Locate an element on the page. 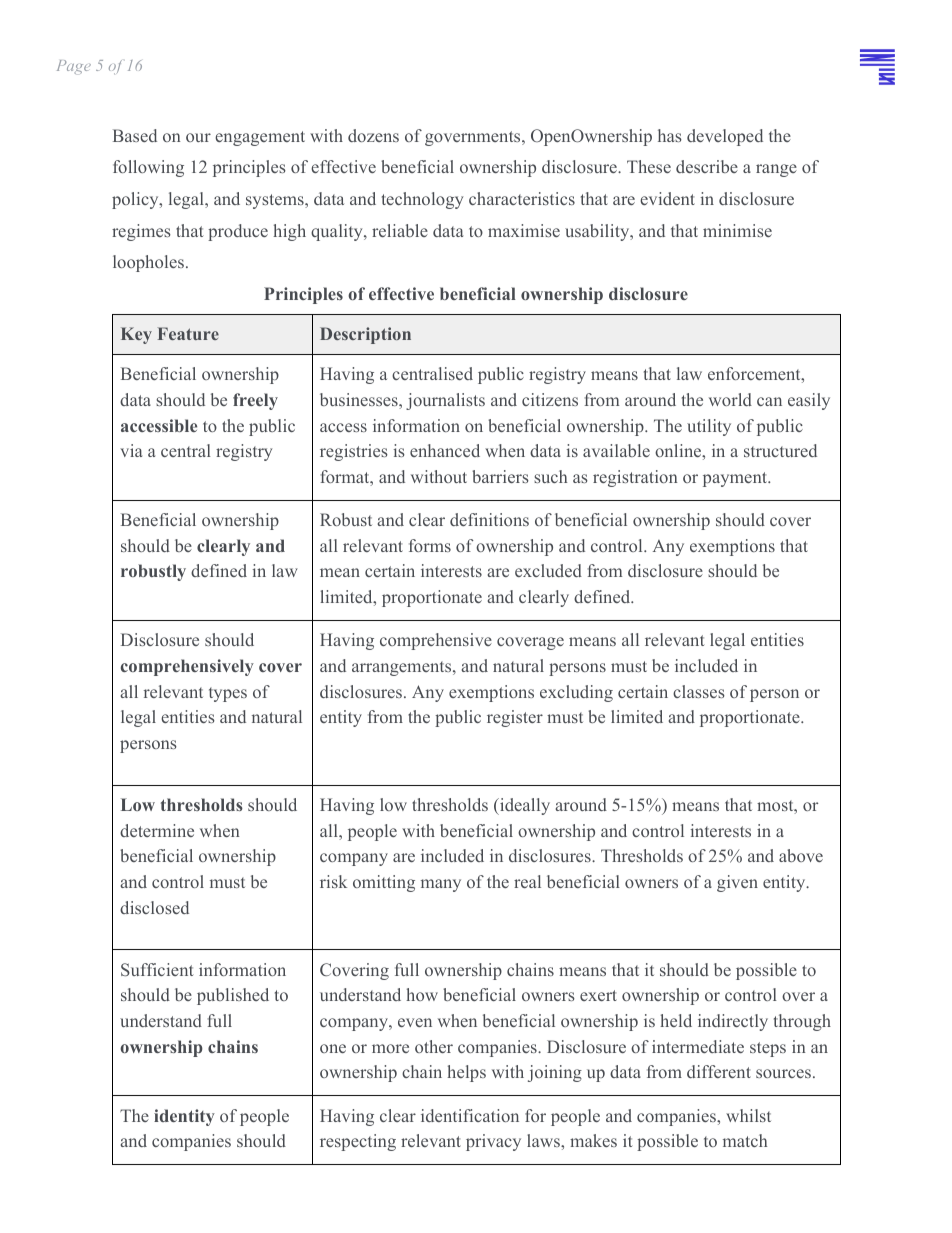  forms is located at coordinates (430, 545).
